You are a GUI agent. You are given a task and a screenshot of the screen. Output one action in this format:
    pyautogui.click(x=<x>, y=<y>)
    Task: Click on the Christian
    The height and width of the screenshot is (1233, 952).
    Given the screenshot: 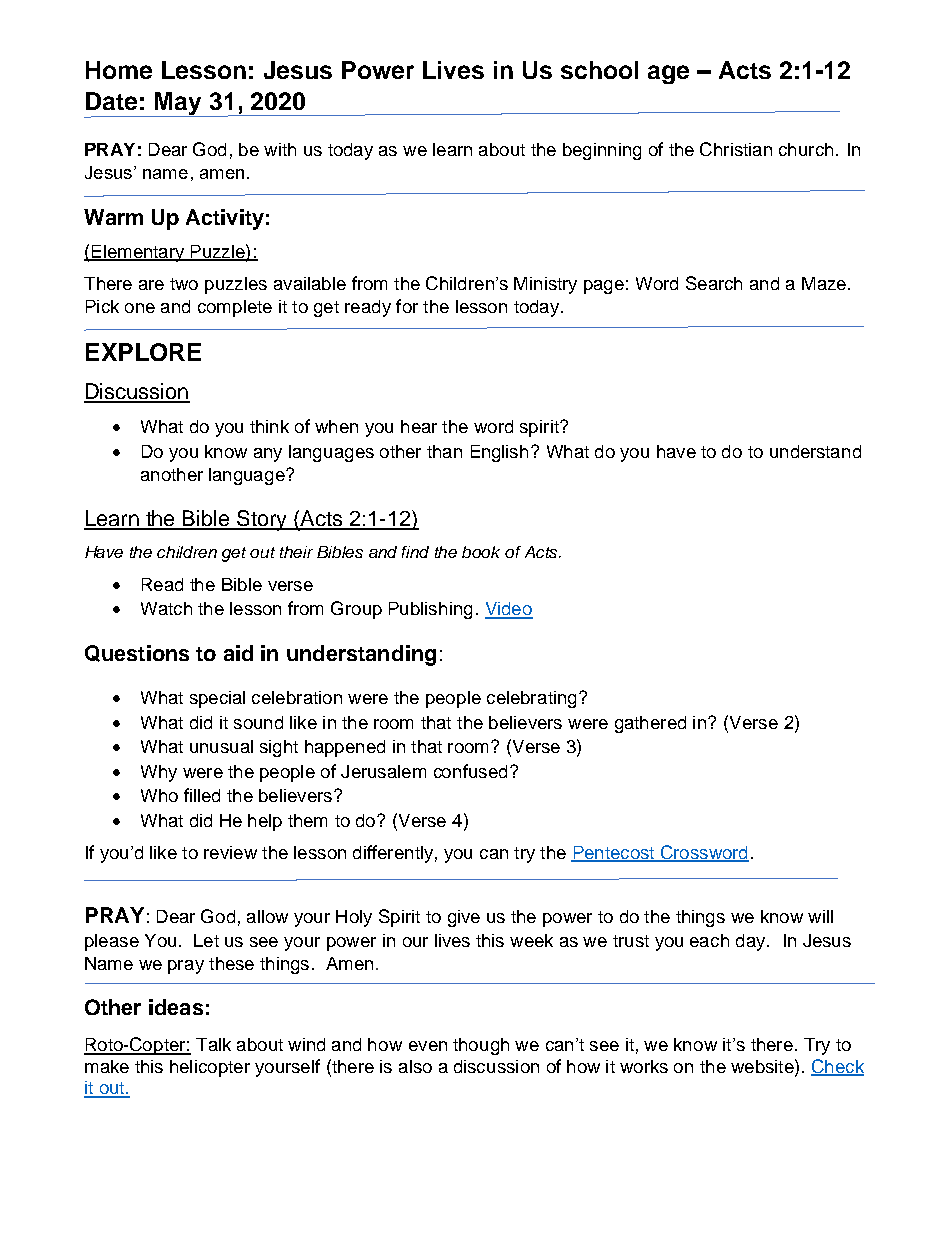 What is the action you would take?
    pyautogui.click(x=736, y=149)
